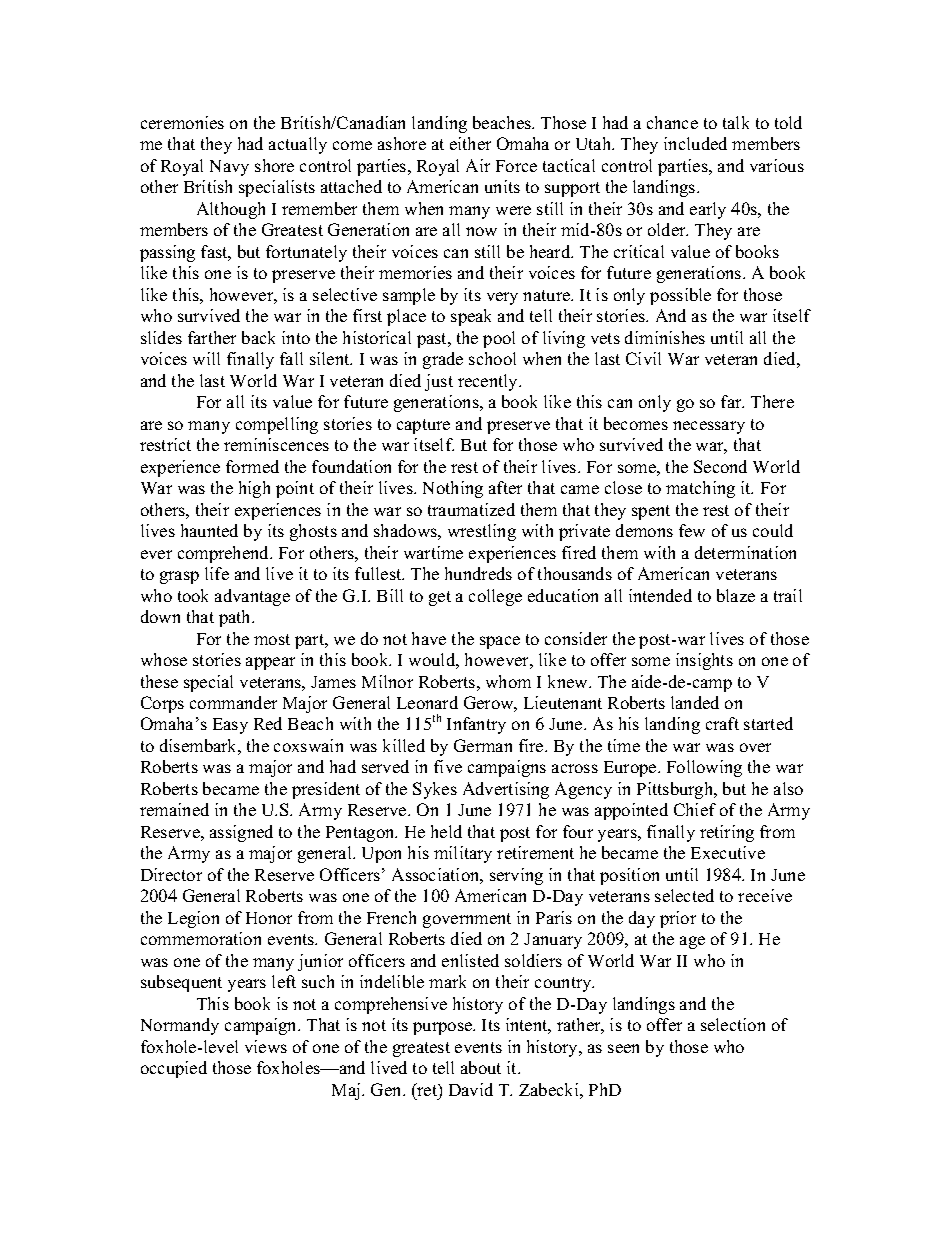  I want to click on either, so click(470, 143).
